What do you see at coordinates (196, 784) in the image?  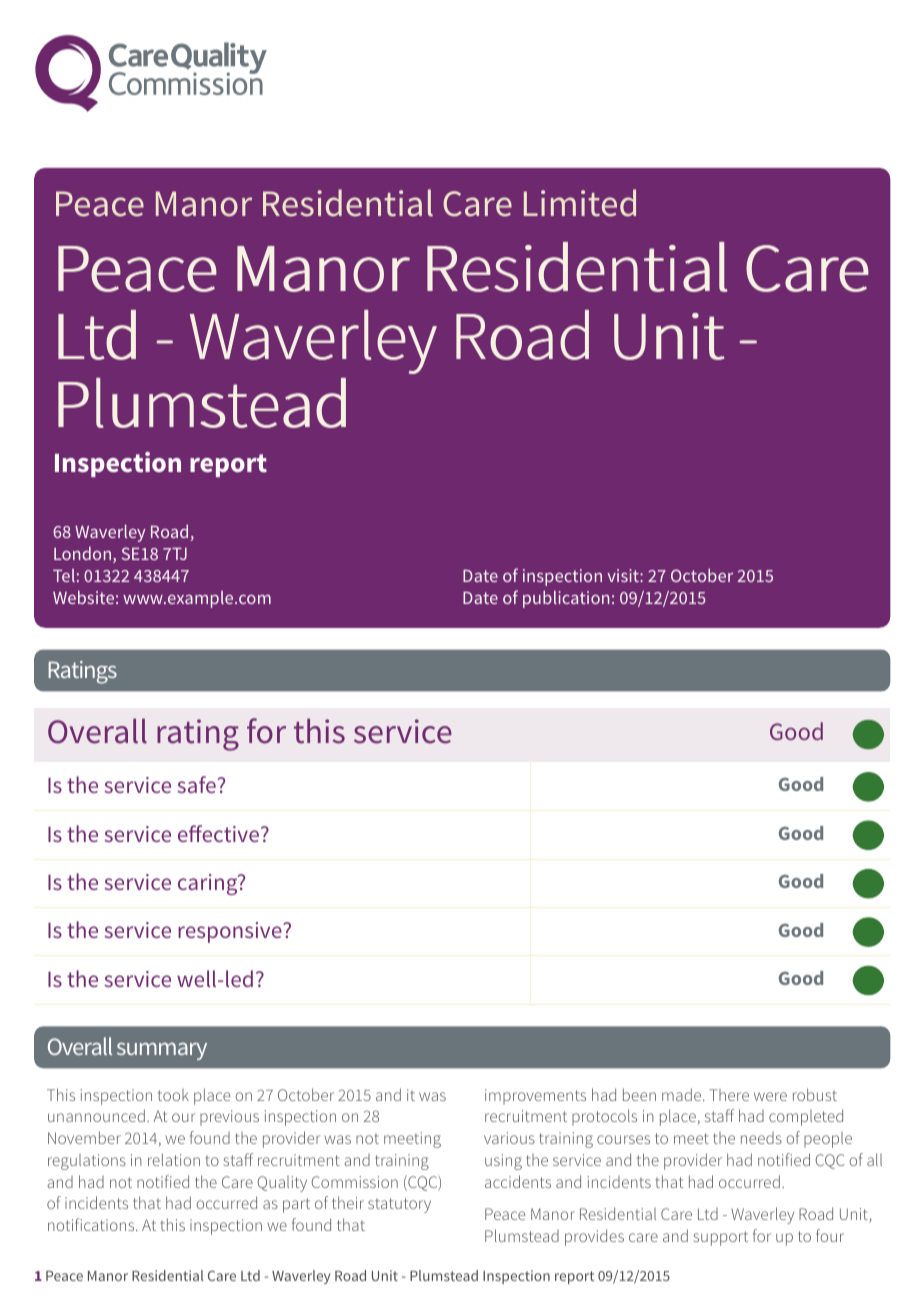 I see `safe` at bounding box center [196, 784].
